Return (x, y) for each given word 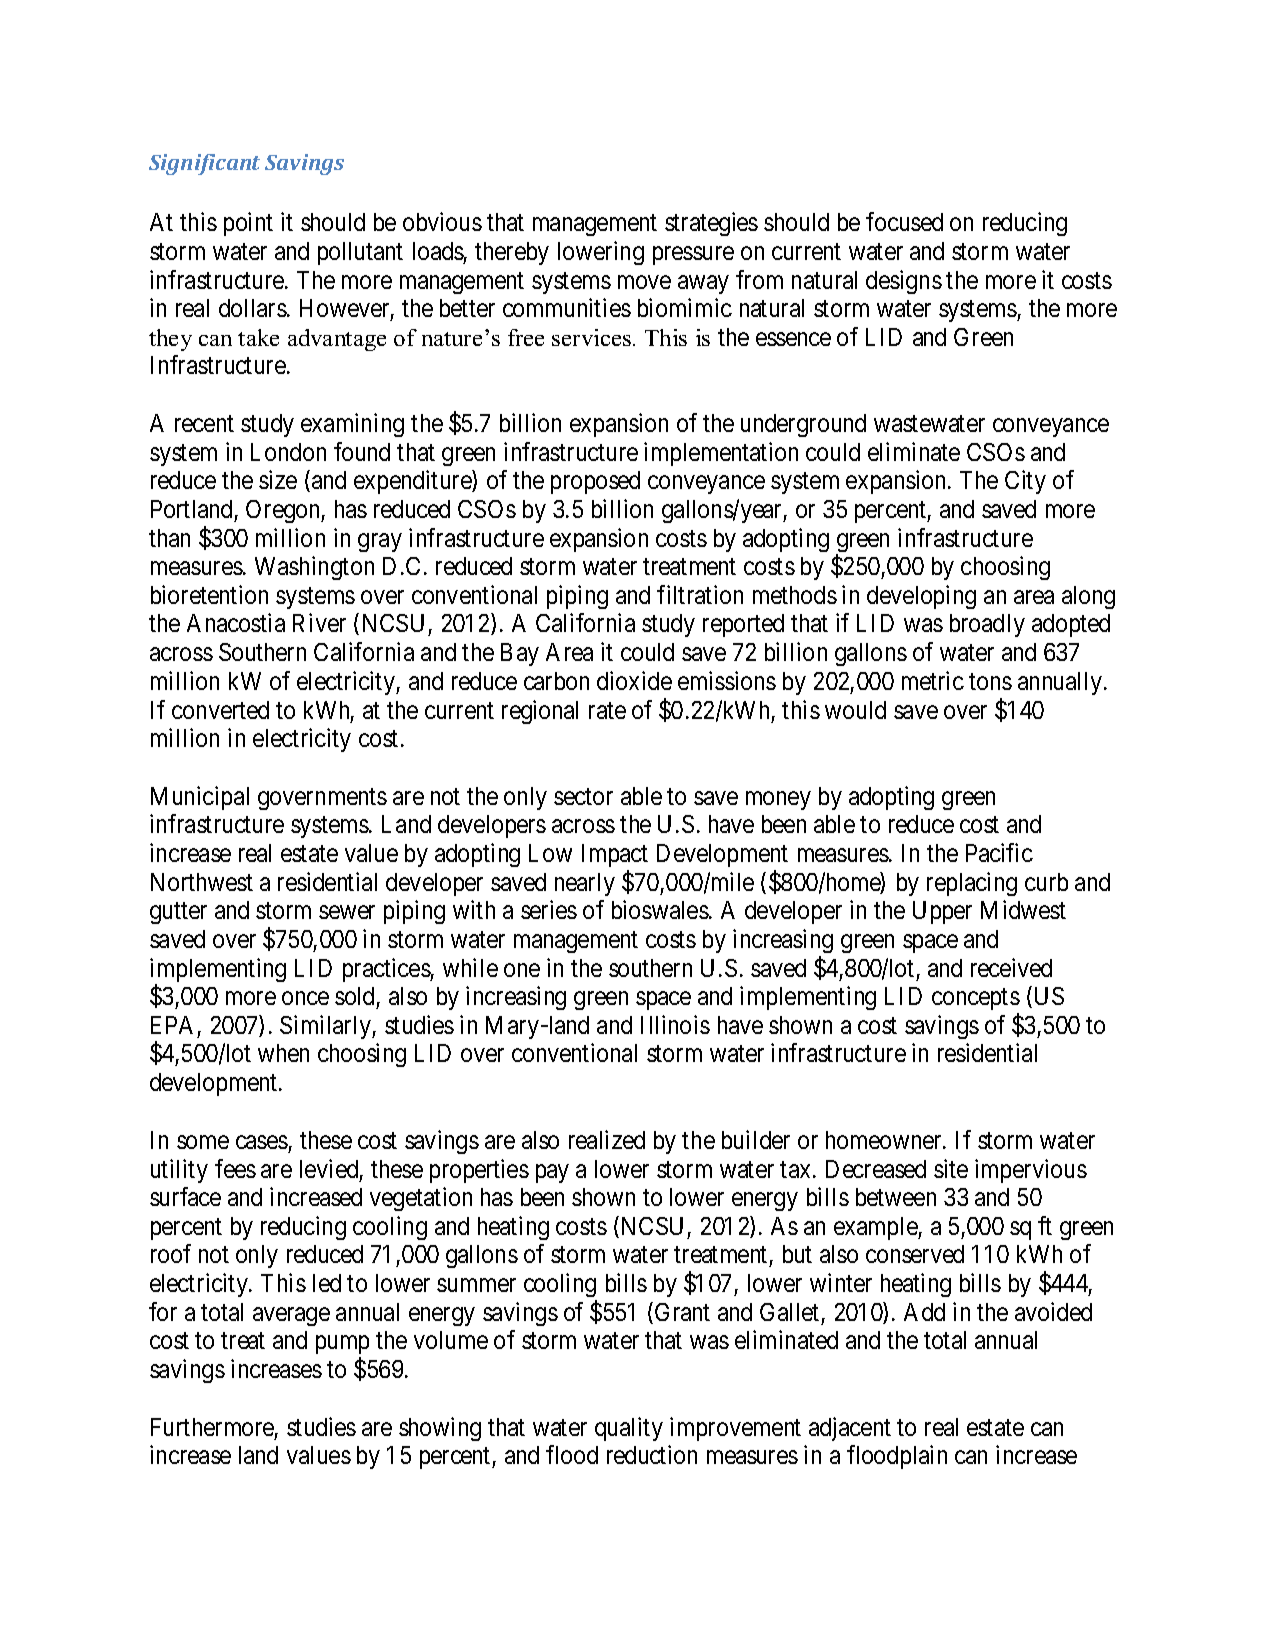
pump (342, 1345)
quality (629, 1429)
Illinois (675, 1024)
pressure (693, 256)
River (319, 622)
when (283, 1053)
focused (904, 221)
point (248, 224)
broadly (987, 625)
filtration (700, 594)
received (1011, 967)
